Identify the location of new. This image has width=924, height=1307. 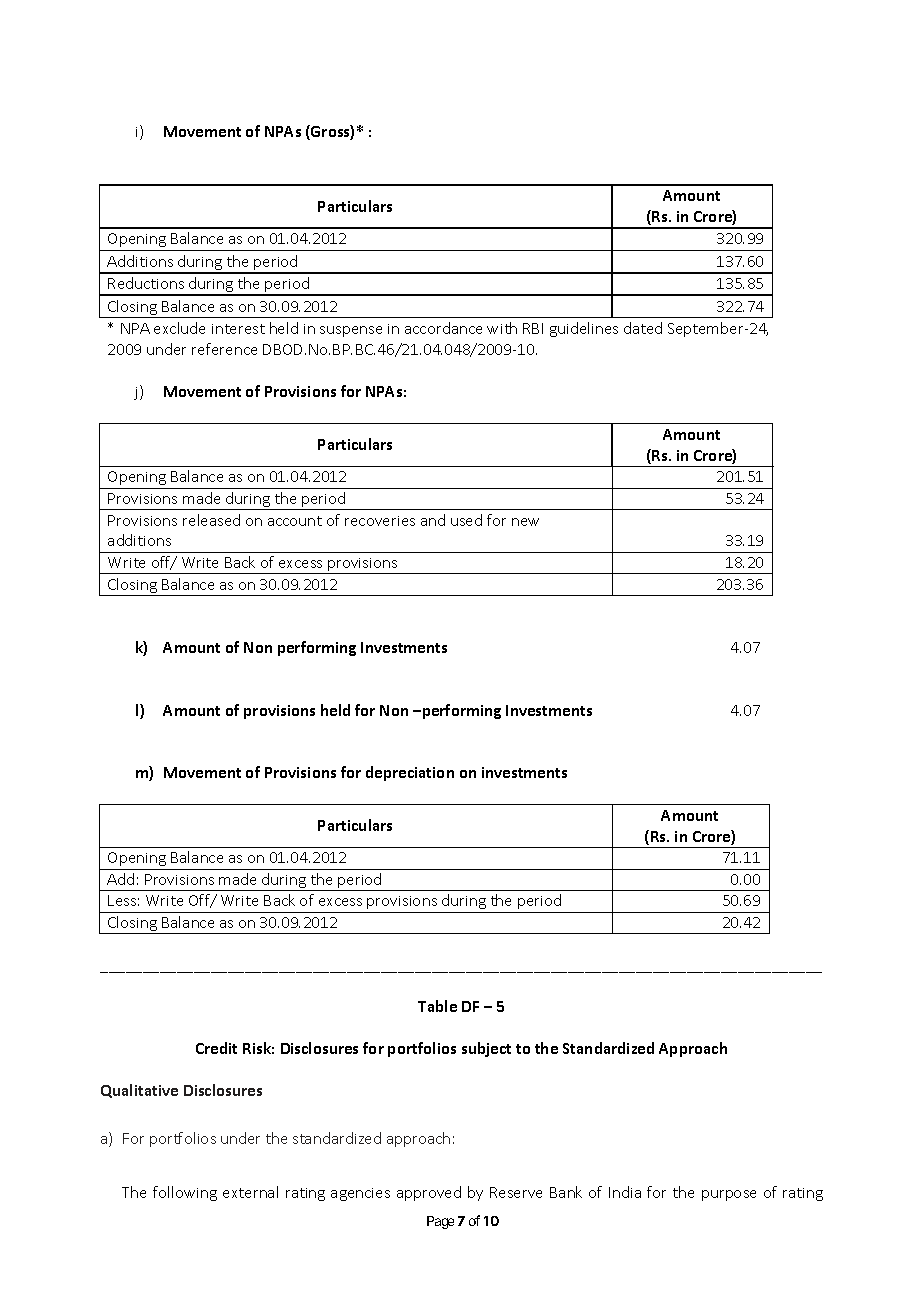
(525, 522).
